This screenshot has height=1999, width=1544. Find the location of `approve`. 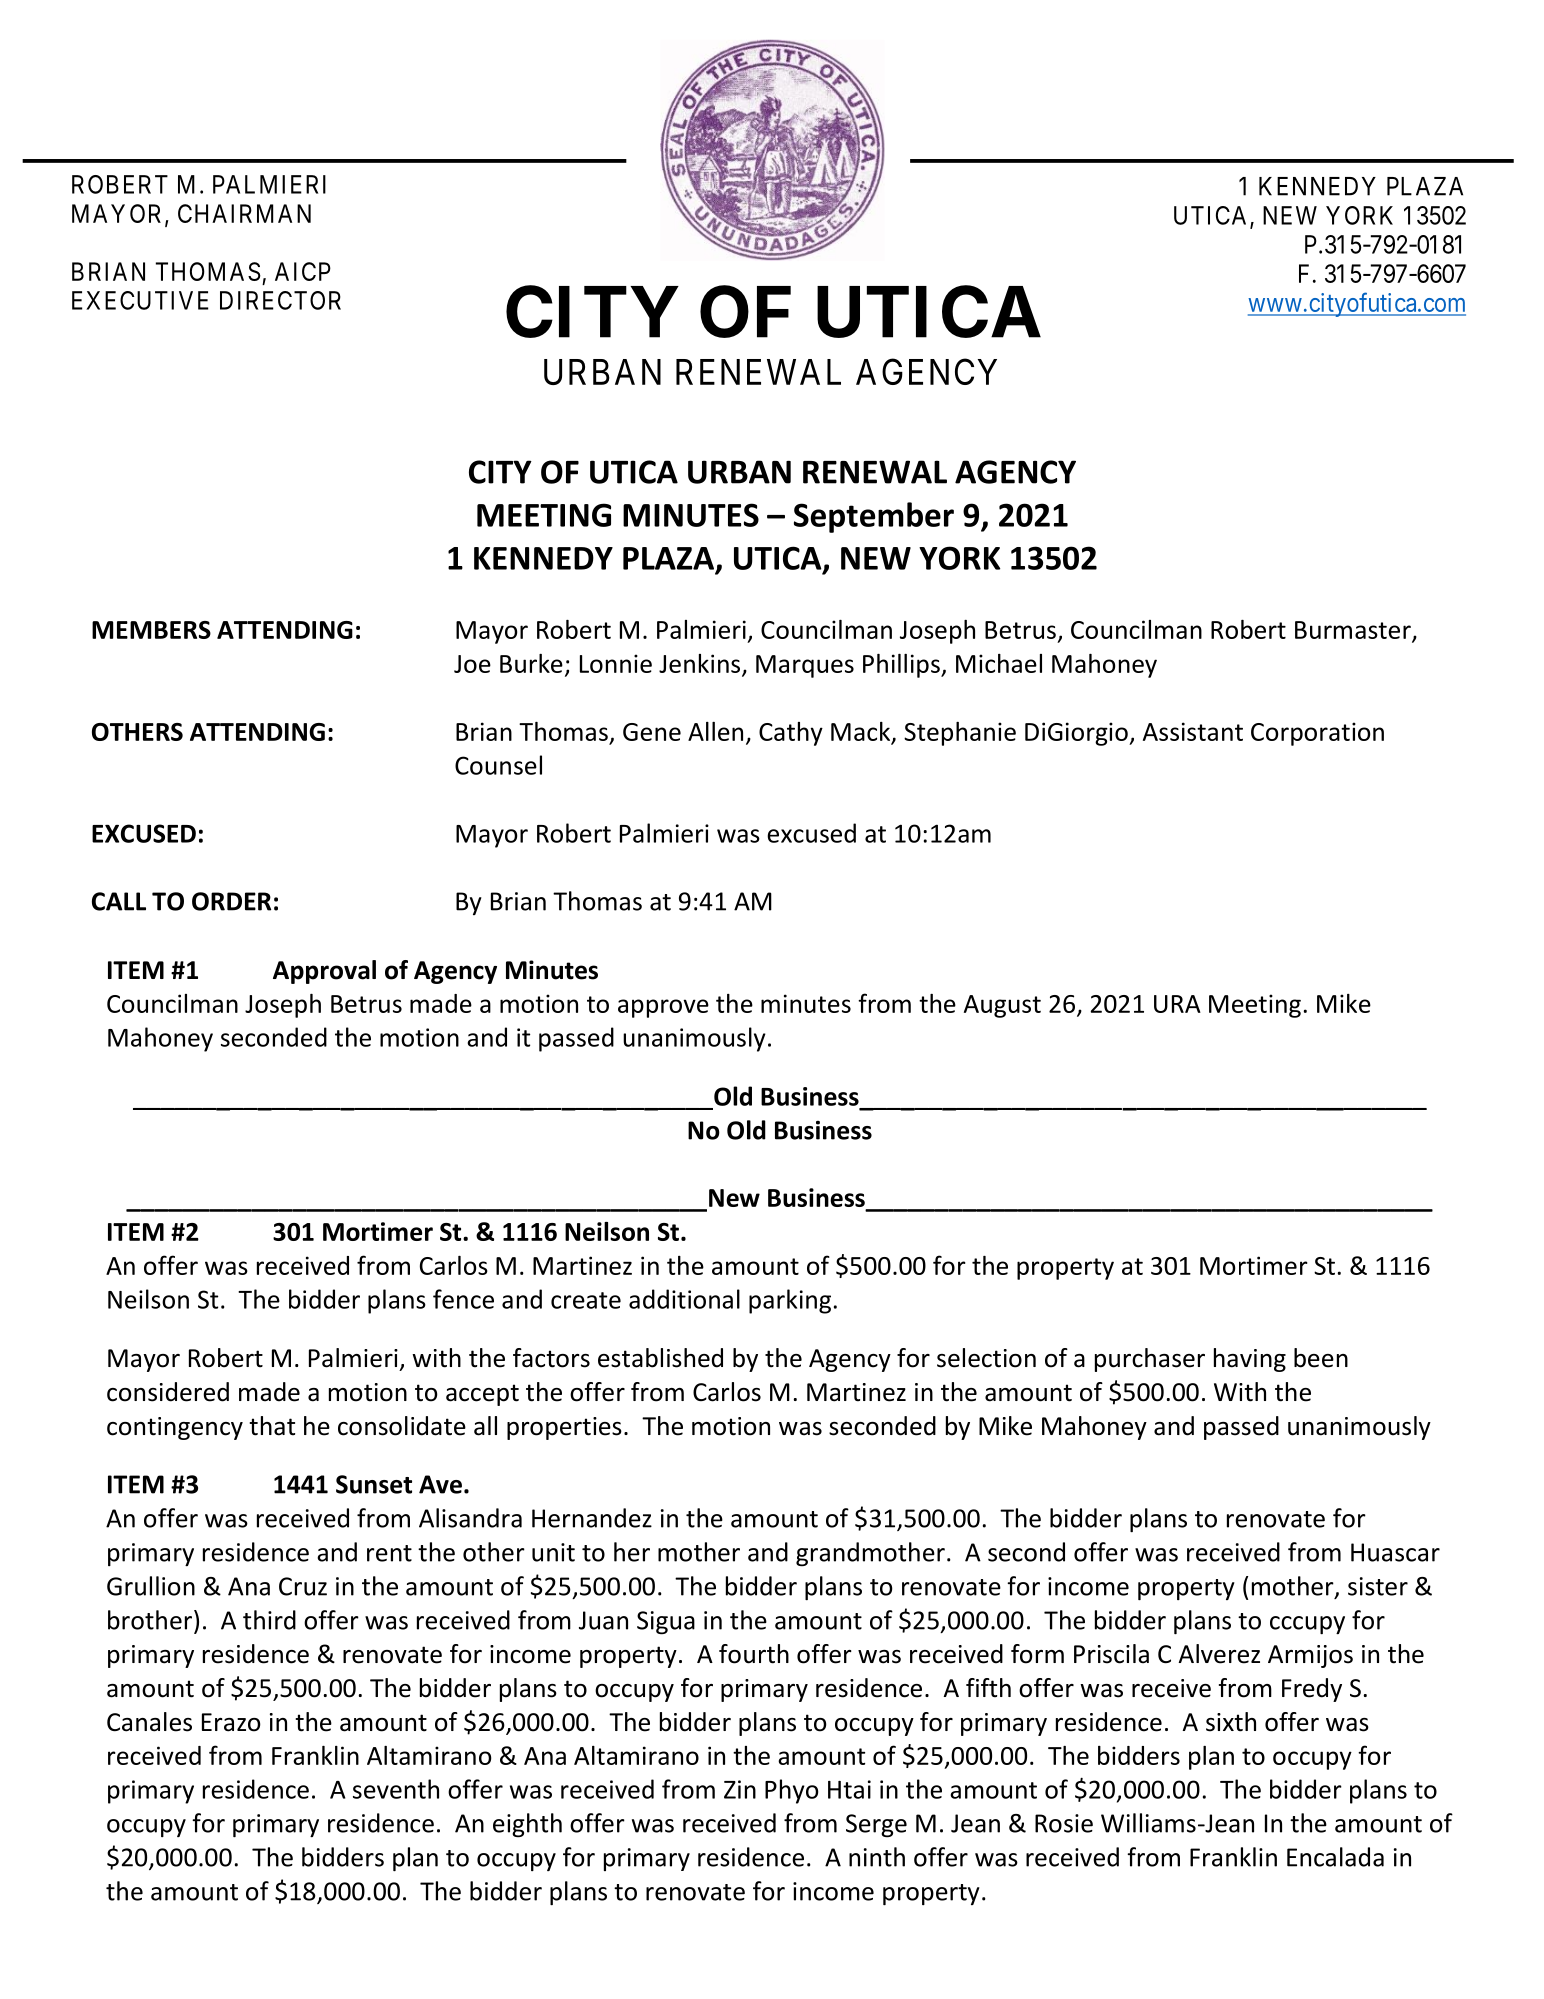

approve is located at coordinates (663, 1008).
